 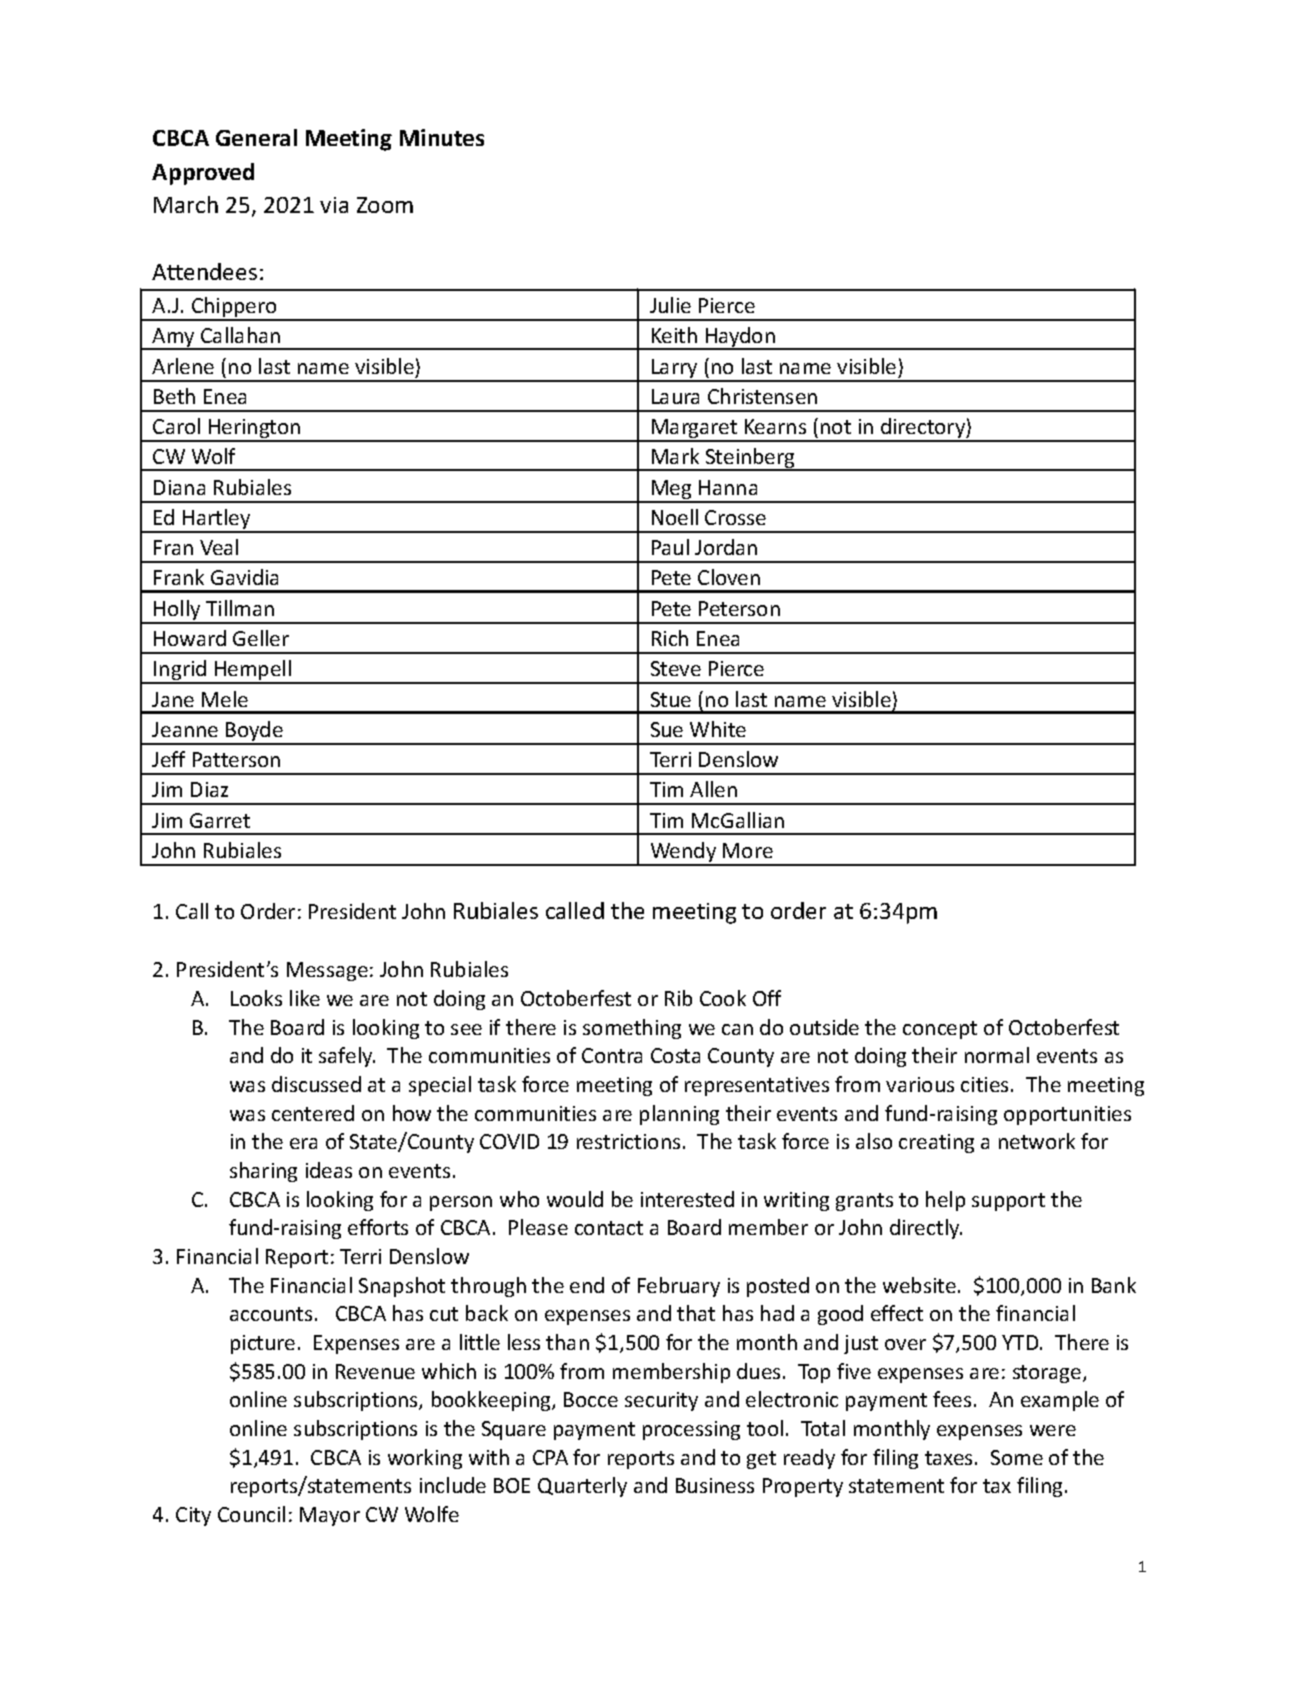 I want to click on Julie, so click(x=670, y=305).
